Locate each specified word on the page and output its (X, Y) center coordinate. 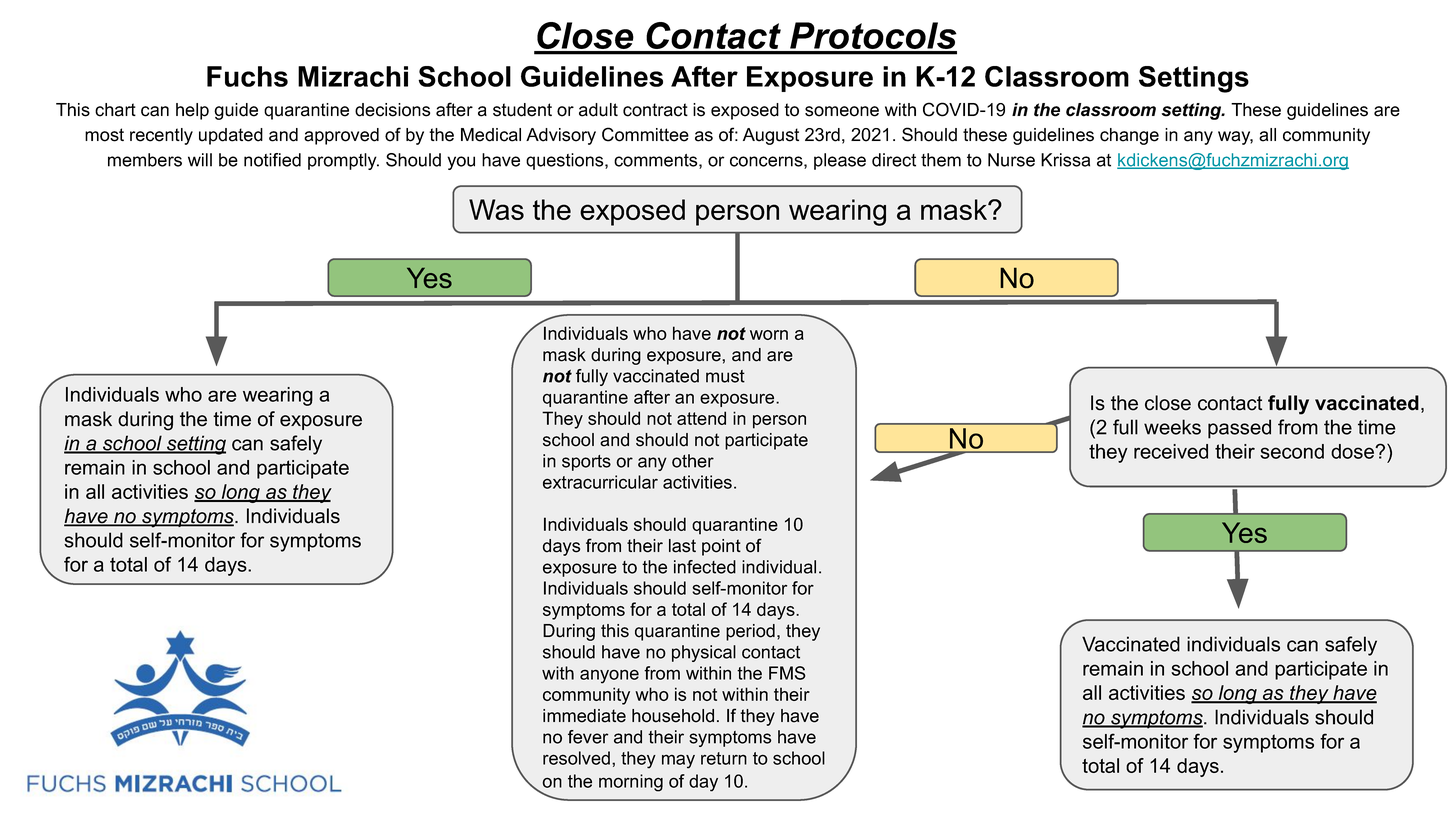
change (1129, 136)
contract (655, 110)
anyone (609, 676)
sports (586, 463)
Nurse (1011, 160)
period (750, 632)
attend (701, 418)
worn (769, 335)
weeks (1172, 427)
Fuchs (247, 76)
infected (705, 567)
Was (496, 209)
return (724, 758)
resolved (576, 758)
